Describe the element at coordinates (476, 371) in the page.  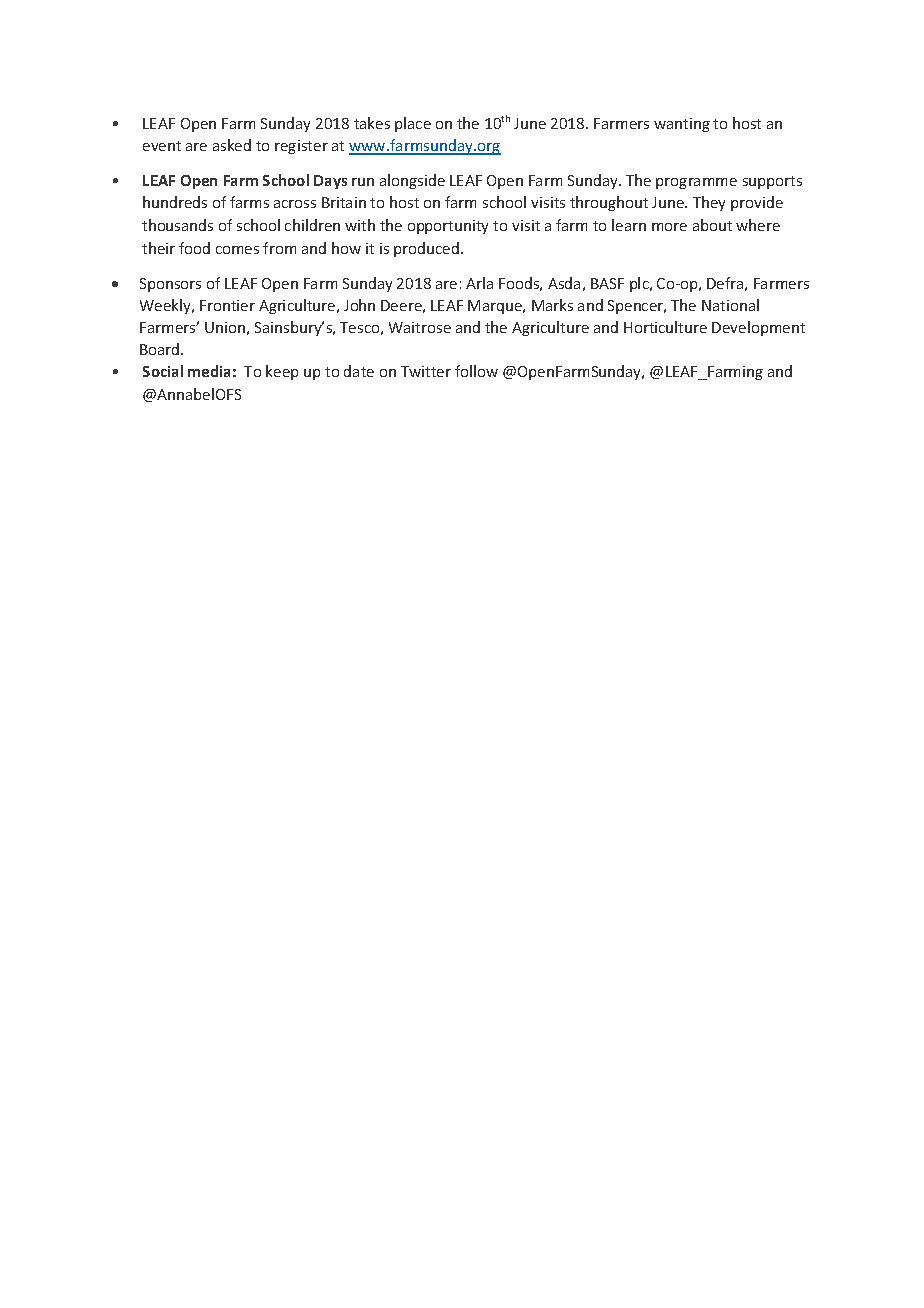
I see `follow` at that location.
